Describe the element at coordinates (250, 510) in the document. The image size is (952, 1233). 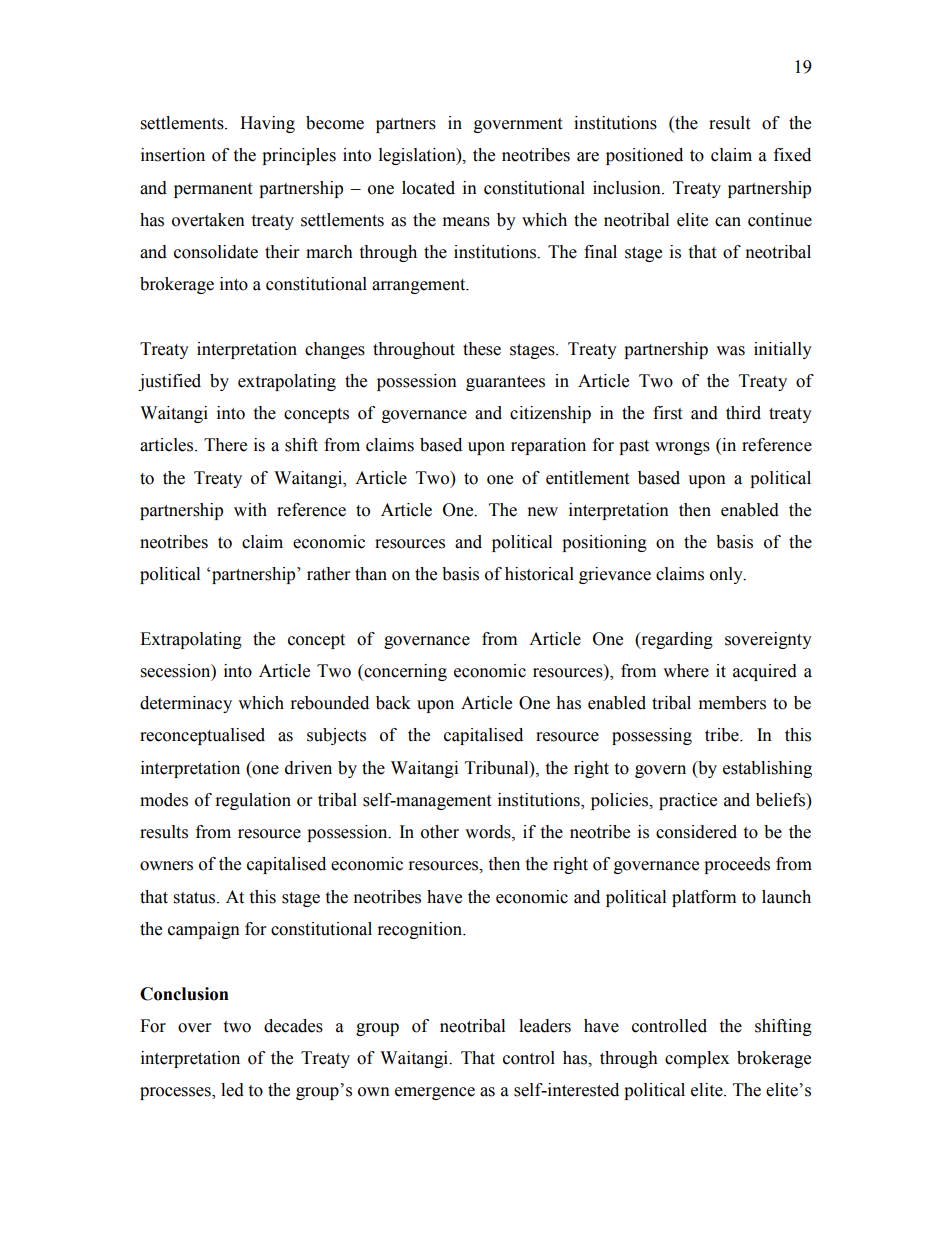
I see `with` at that location.
